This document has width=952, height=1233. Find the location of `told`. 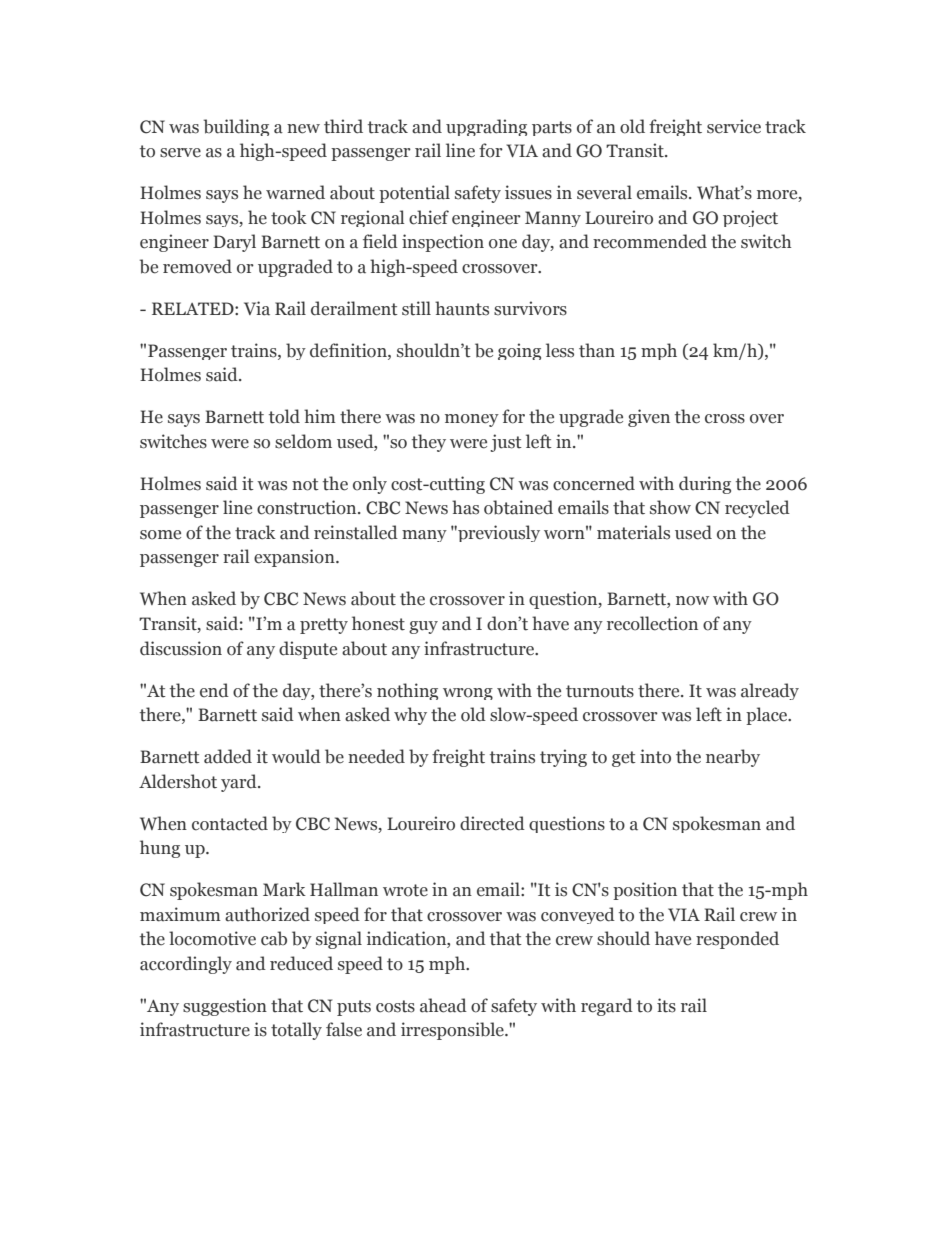

told is located at coordinates (284, 416).
